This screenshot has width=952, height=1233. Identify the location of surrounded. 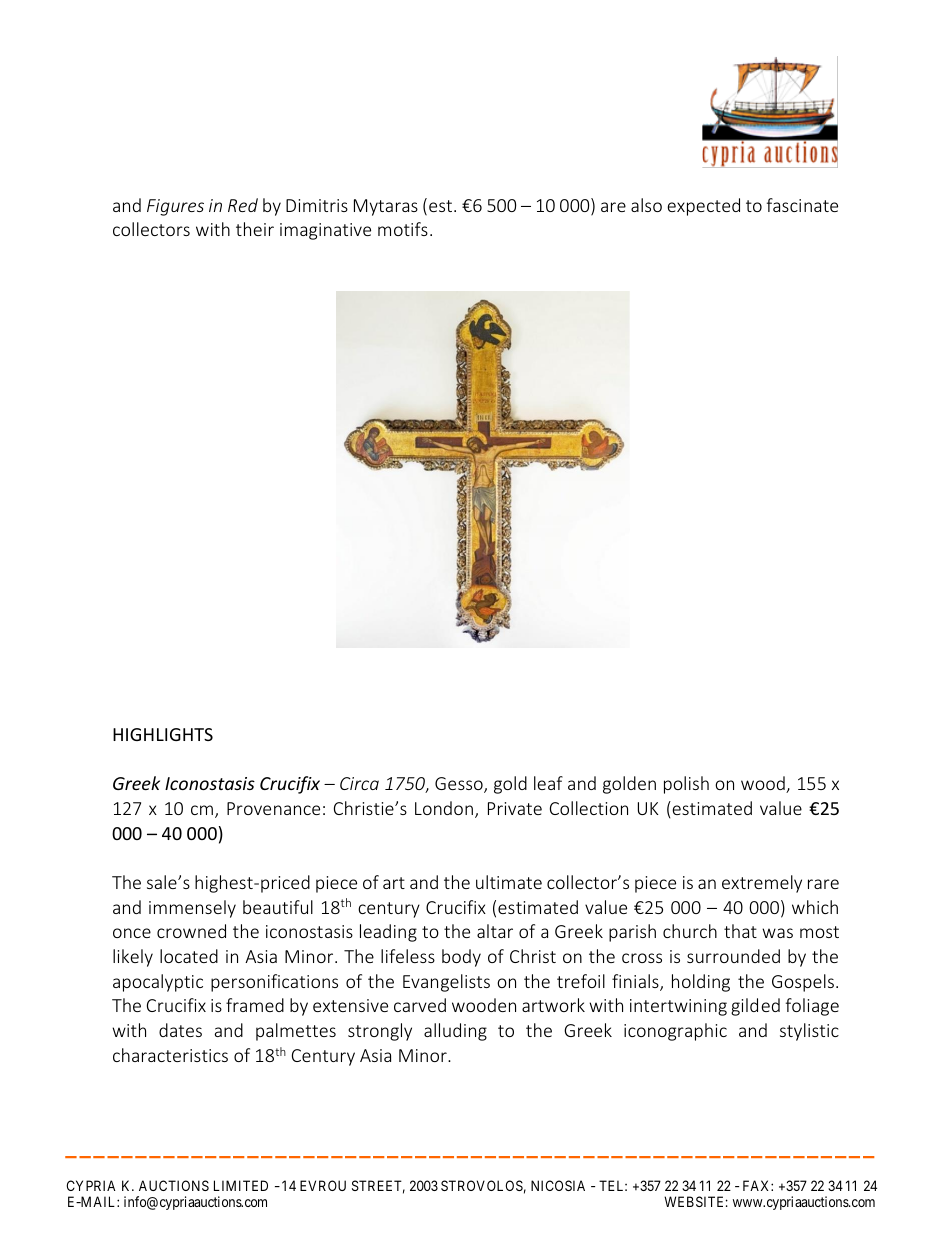
(733, 956).
